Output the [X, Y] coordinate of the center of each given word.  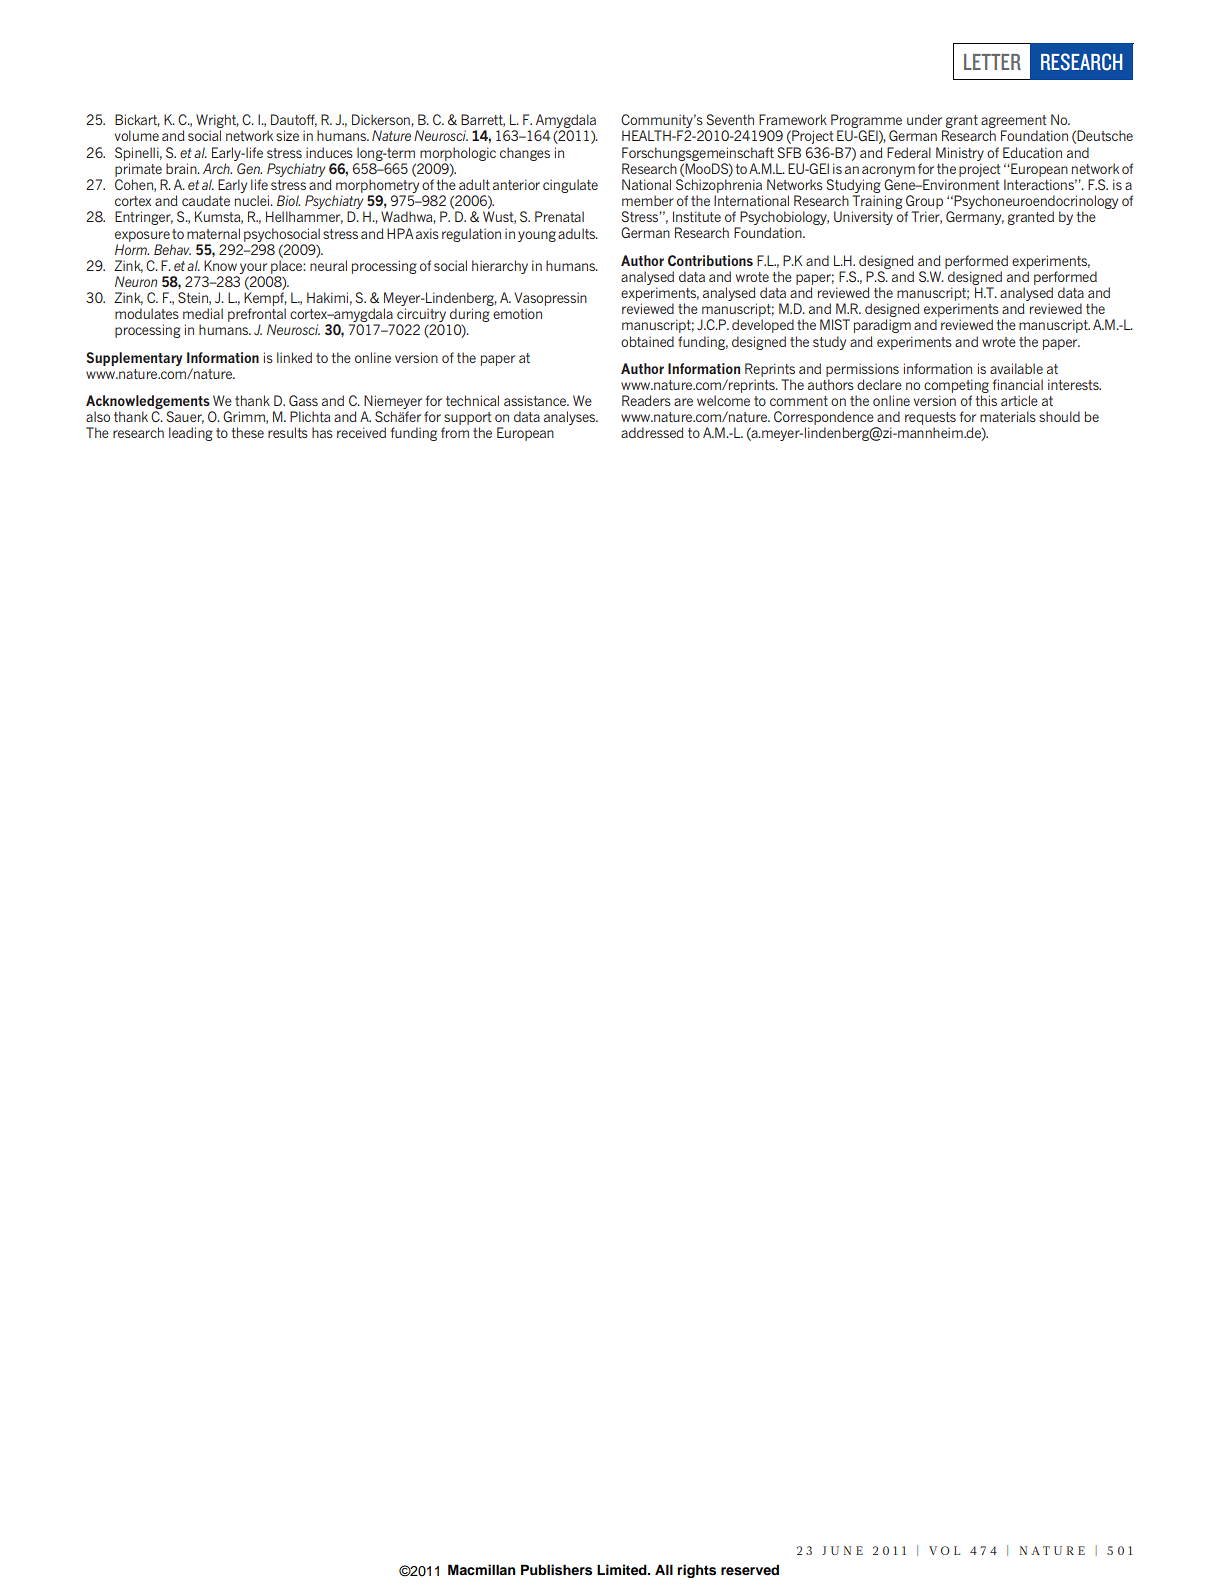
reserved [750, 1570]
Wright [217, 122]
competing [956, 386]
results [288, 432]
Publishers [556, 1570]
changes [525, 154]
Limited [623, 1569]
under [924, 119]
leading [191, 434]
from [455, 432]
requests [930, 420]
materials [1008, 416]
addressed [652, 432]
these [248, 432]
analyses [570, 418]
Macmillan [482, 1569]
